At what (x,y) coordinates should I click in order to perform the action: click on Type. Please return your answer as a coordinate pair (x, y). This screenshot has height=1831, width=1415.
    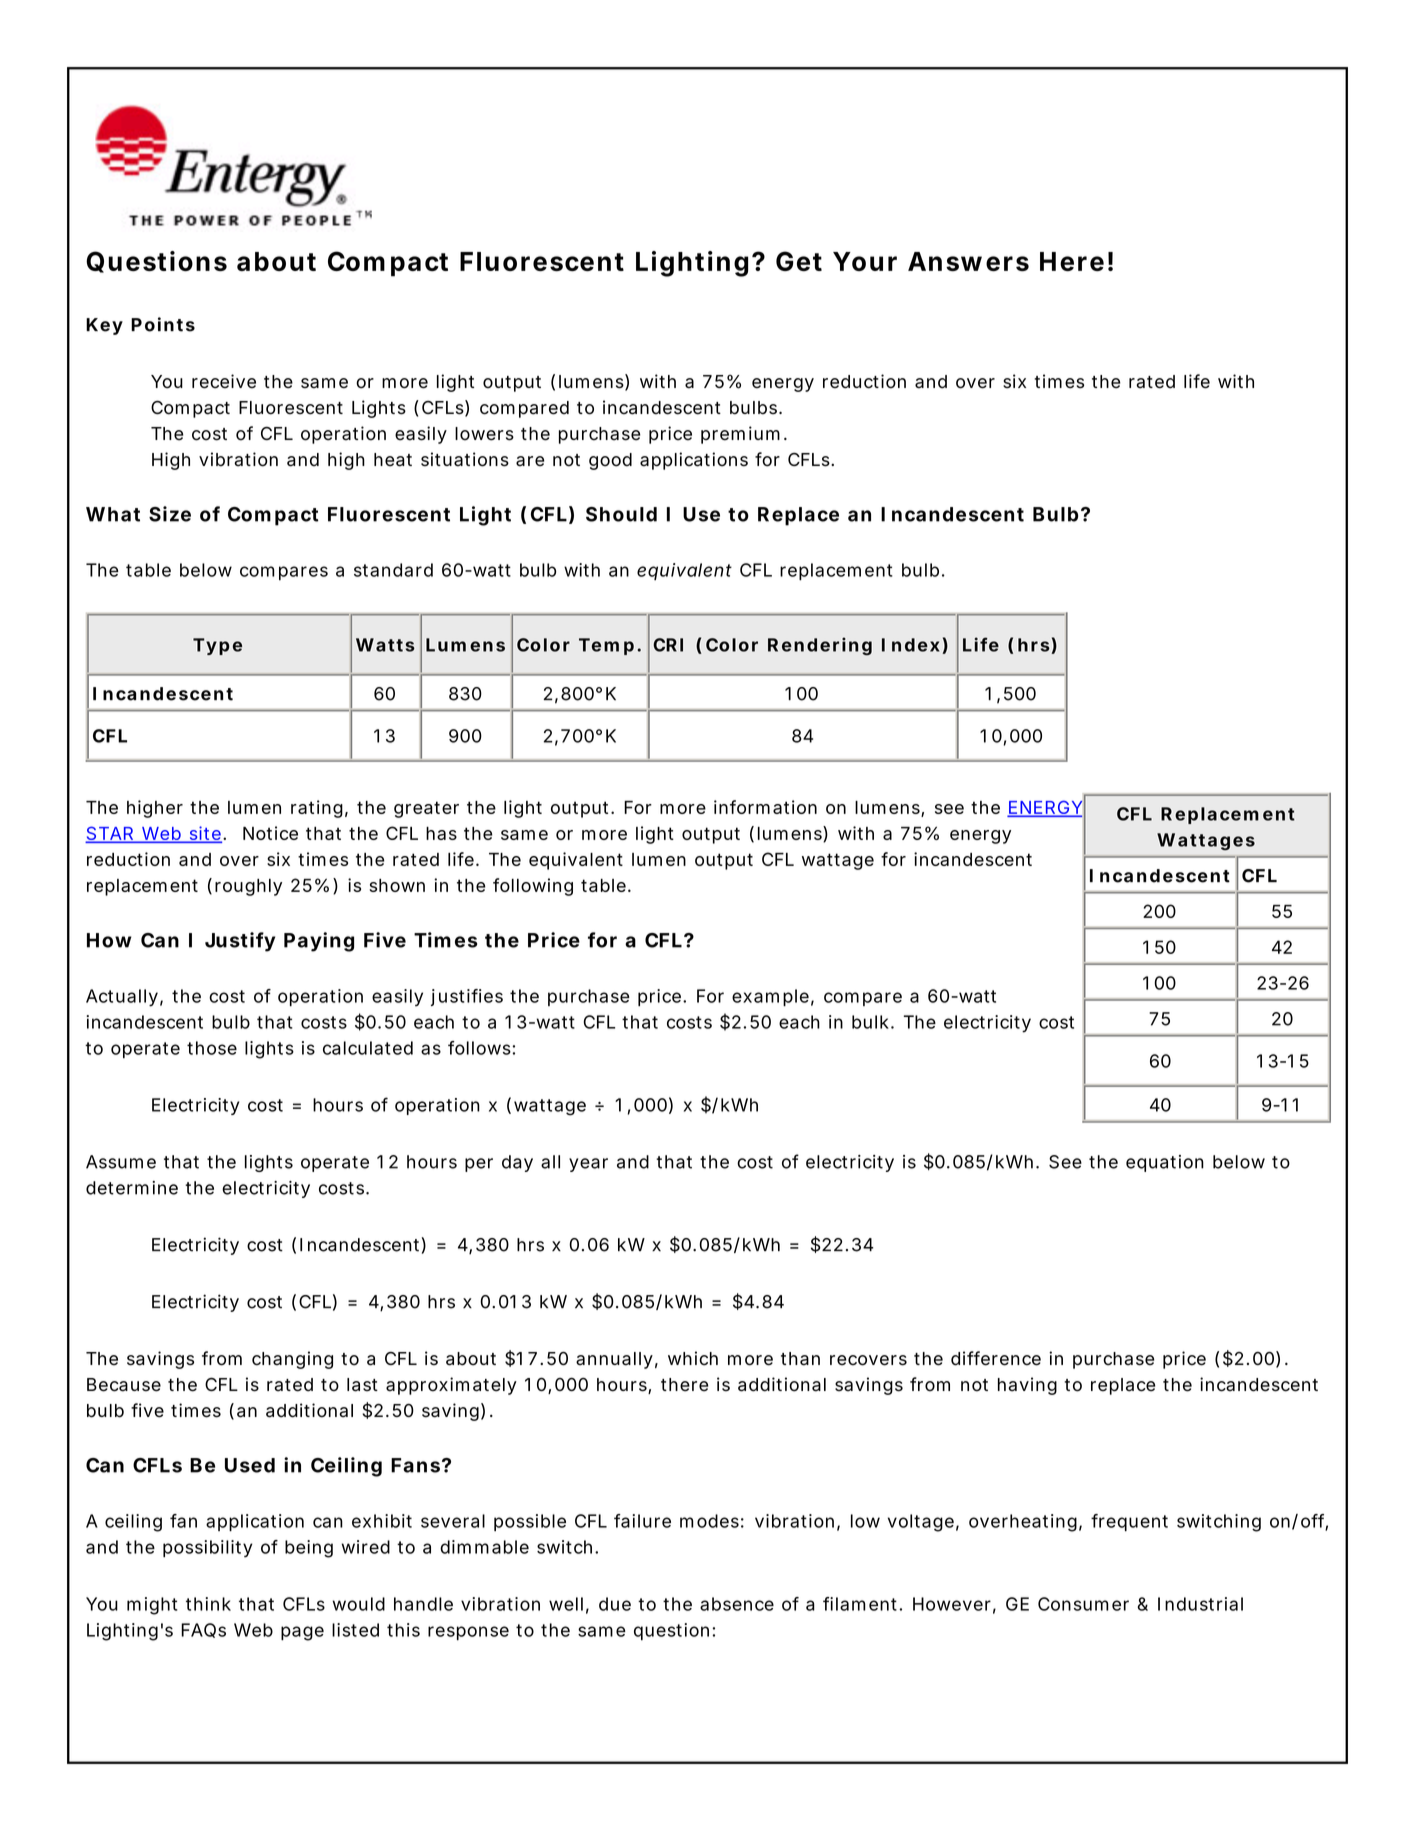
    Looking at the image, I should click on (217, 646).
